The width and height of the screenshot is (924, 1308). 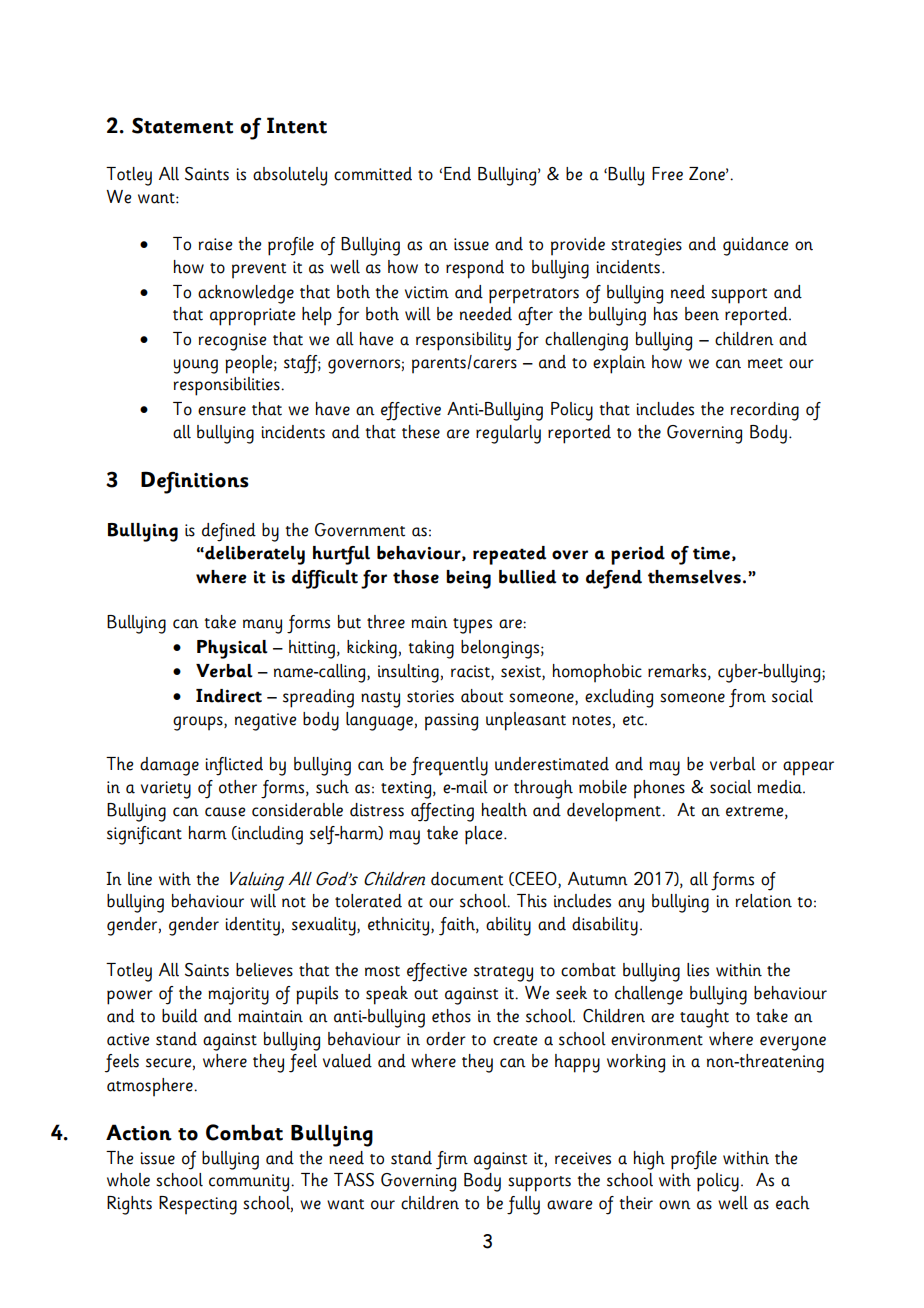 I want to click on Statement, so click(x=182, y=125).
